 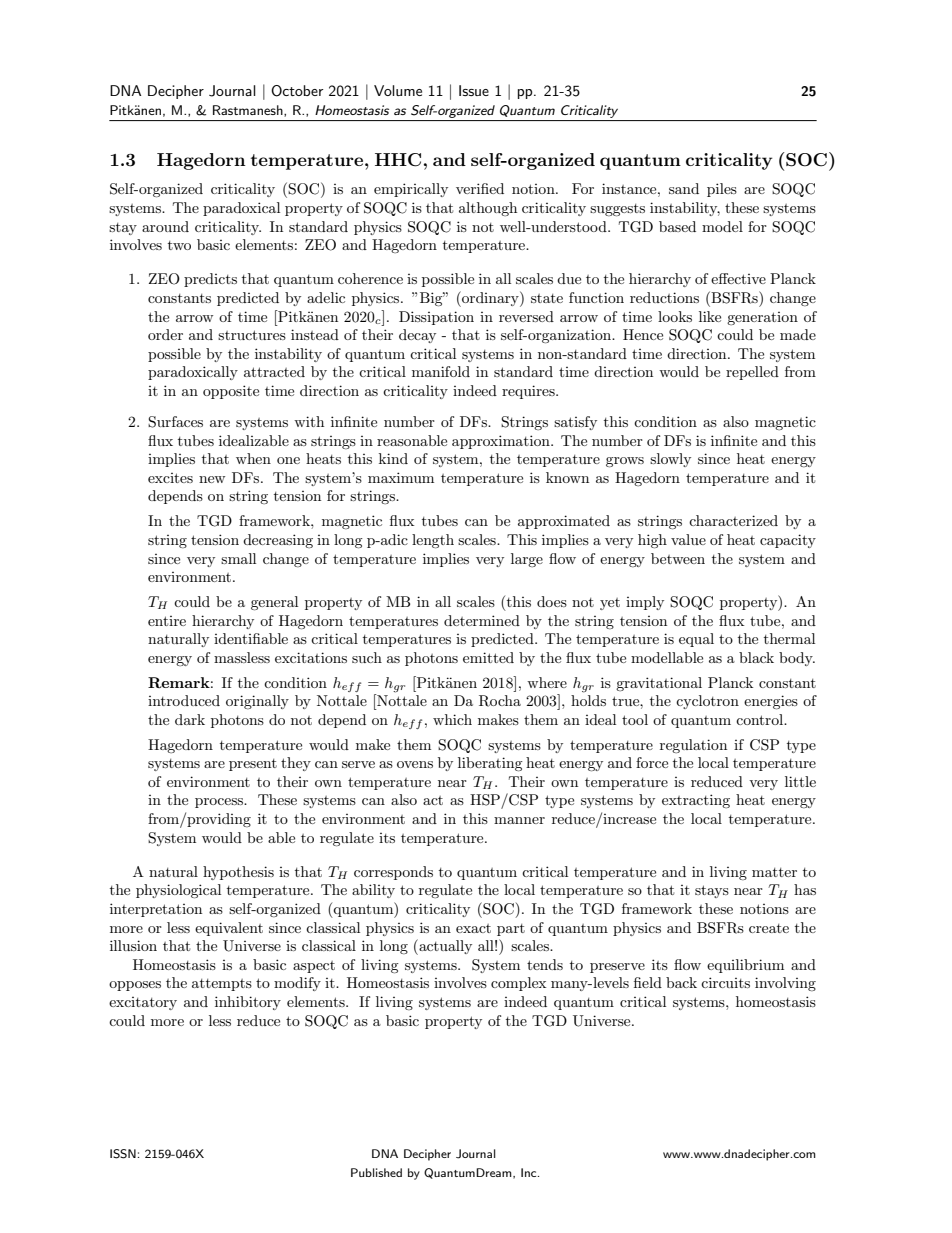 What do you see at coordinates (696, 801) in the document?
I see `extracting` at bounding box center [696, 801].
